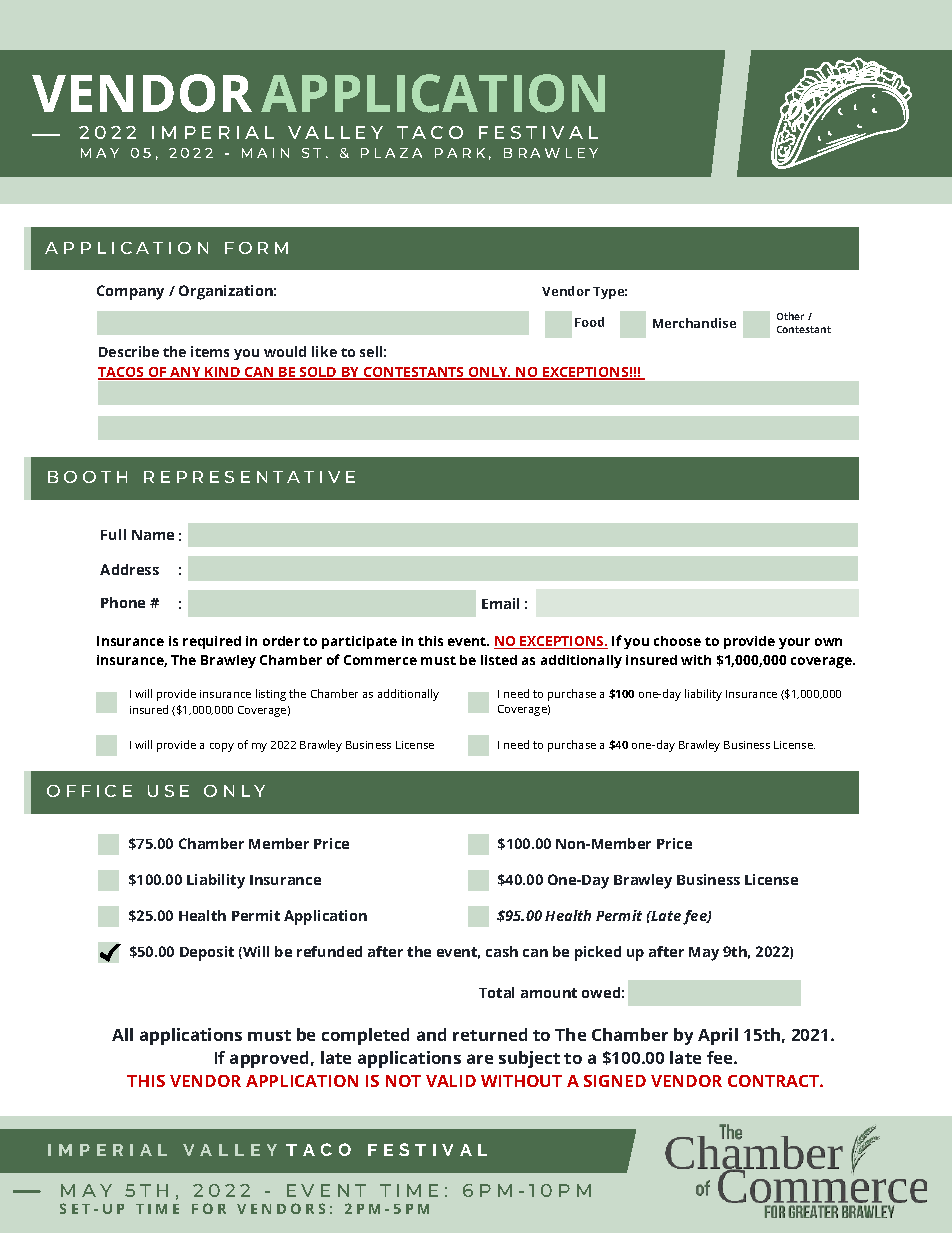  I want to click on are, so click(480, 1059).
